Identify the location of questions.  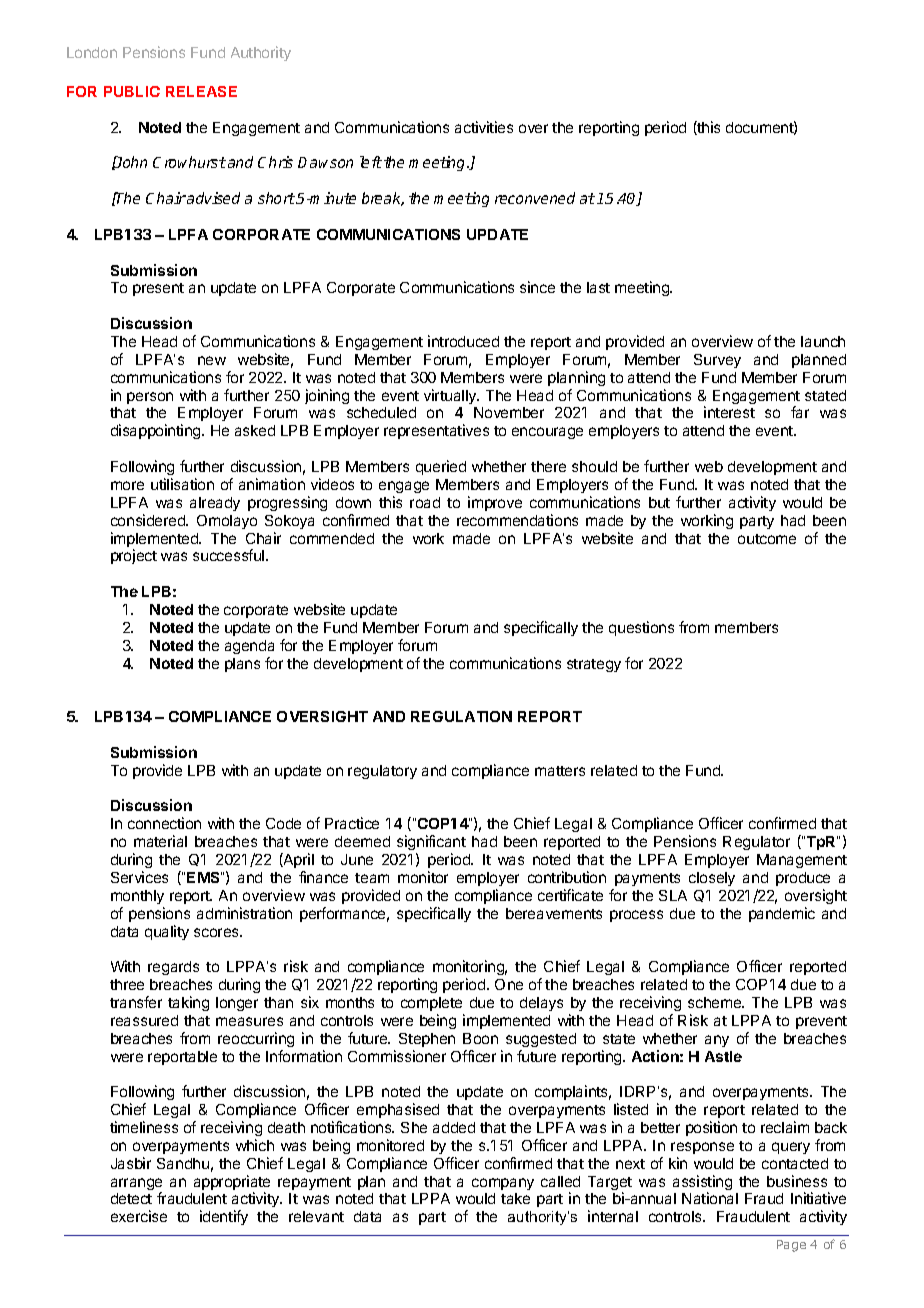
(641, 628).
